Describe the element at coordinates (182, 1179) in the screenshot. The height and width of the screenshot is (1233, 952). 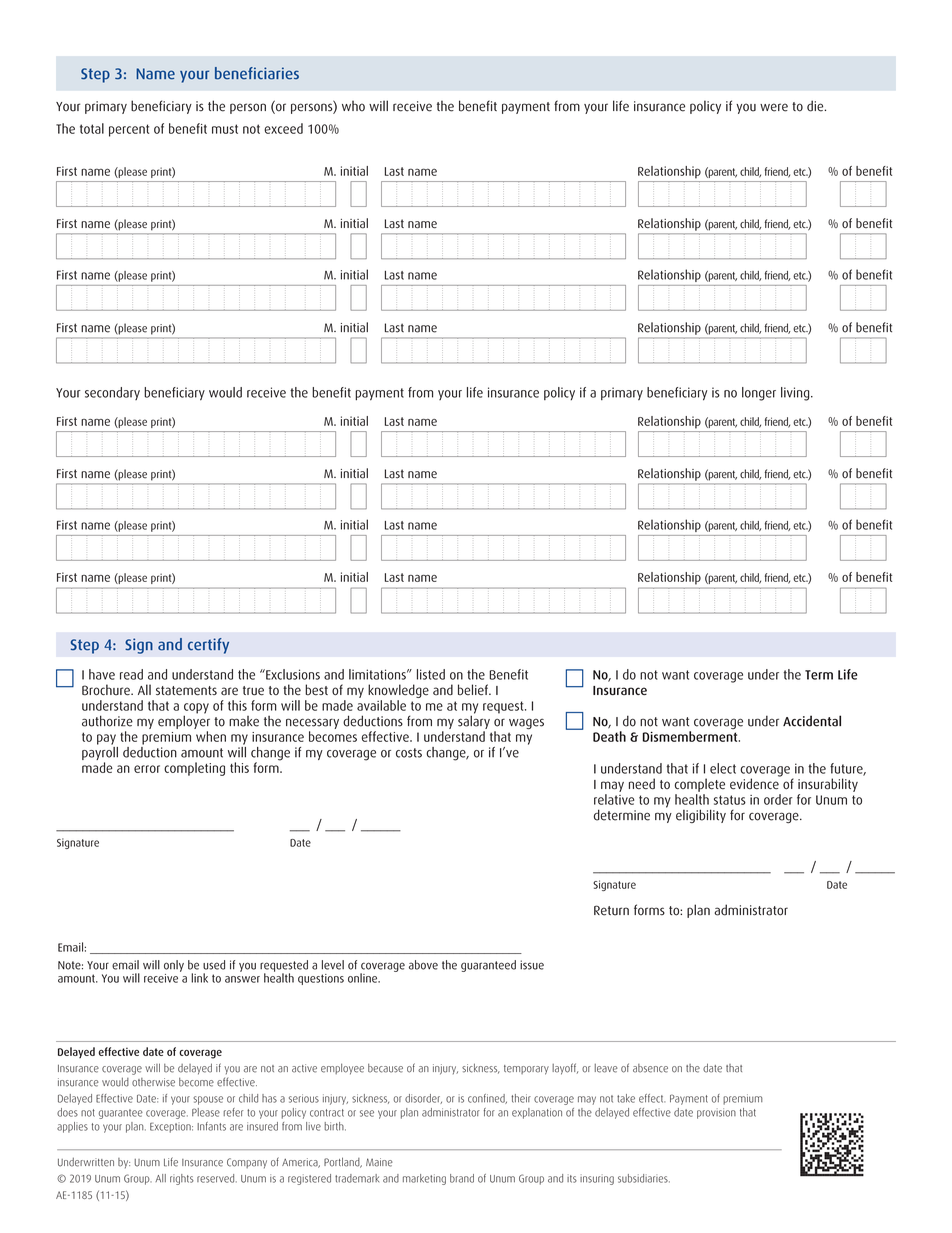
I see `rights` at that location.
